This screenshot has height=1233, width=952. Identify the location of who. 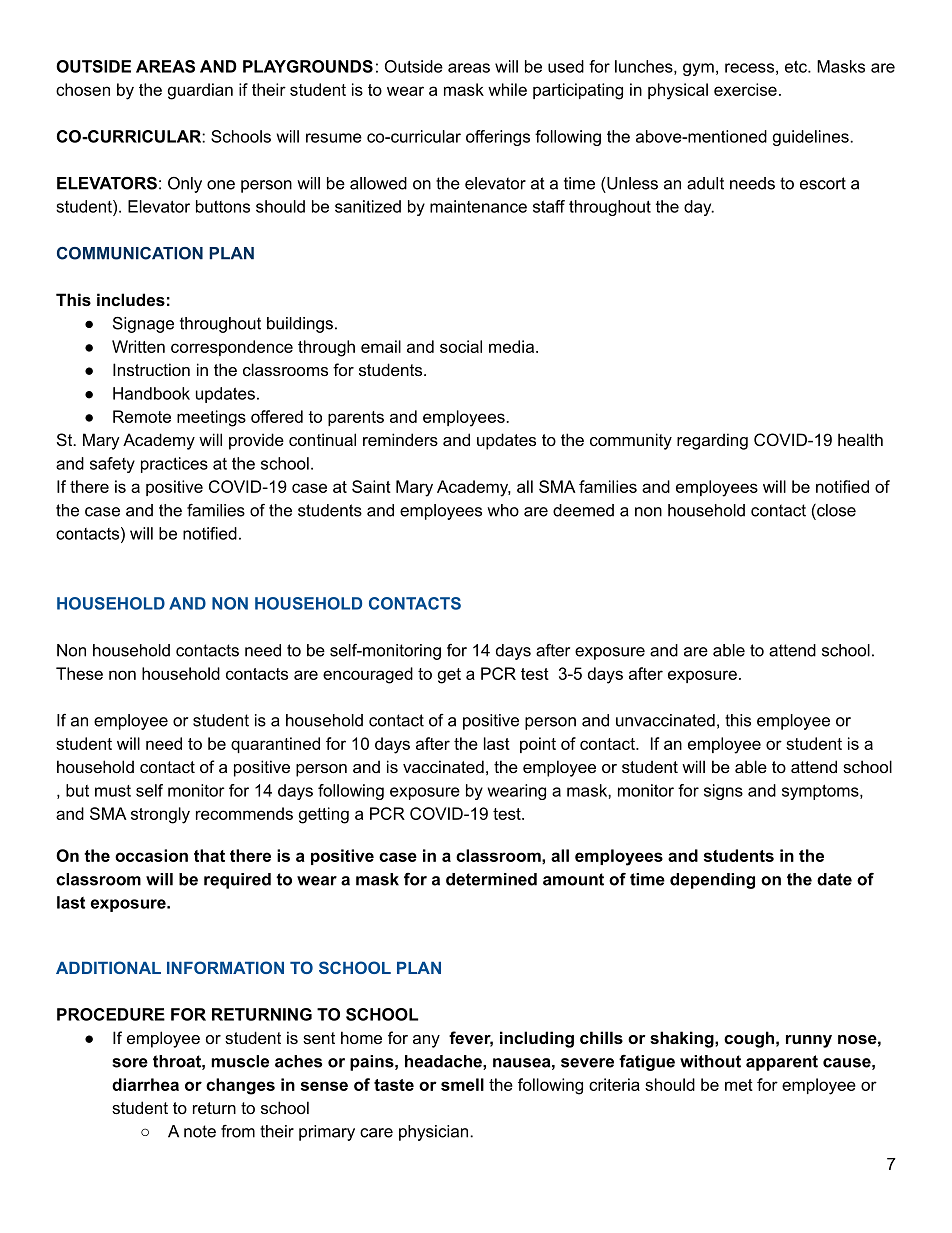
(503, 510).
